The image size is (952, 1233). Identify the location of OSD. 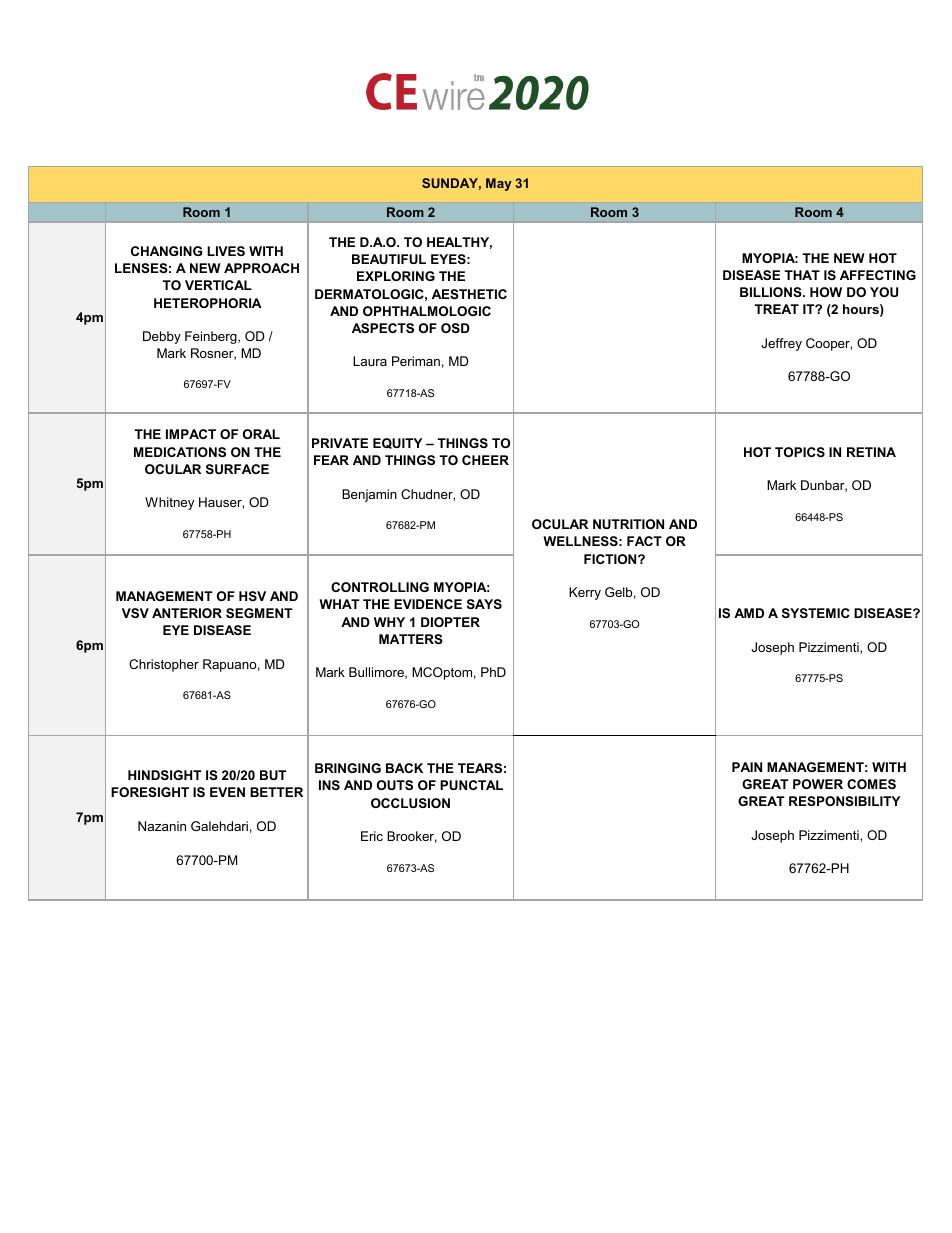
(455, 328).
